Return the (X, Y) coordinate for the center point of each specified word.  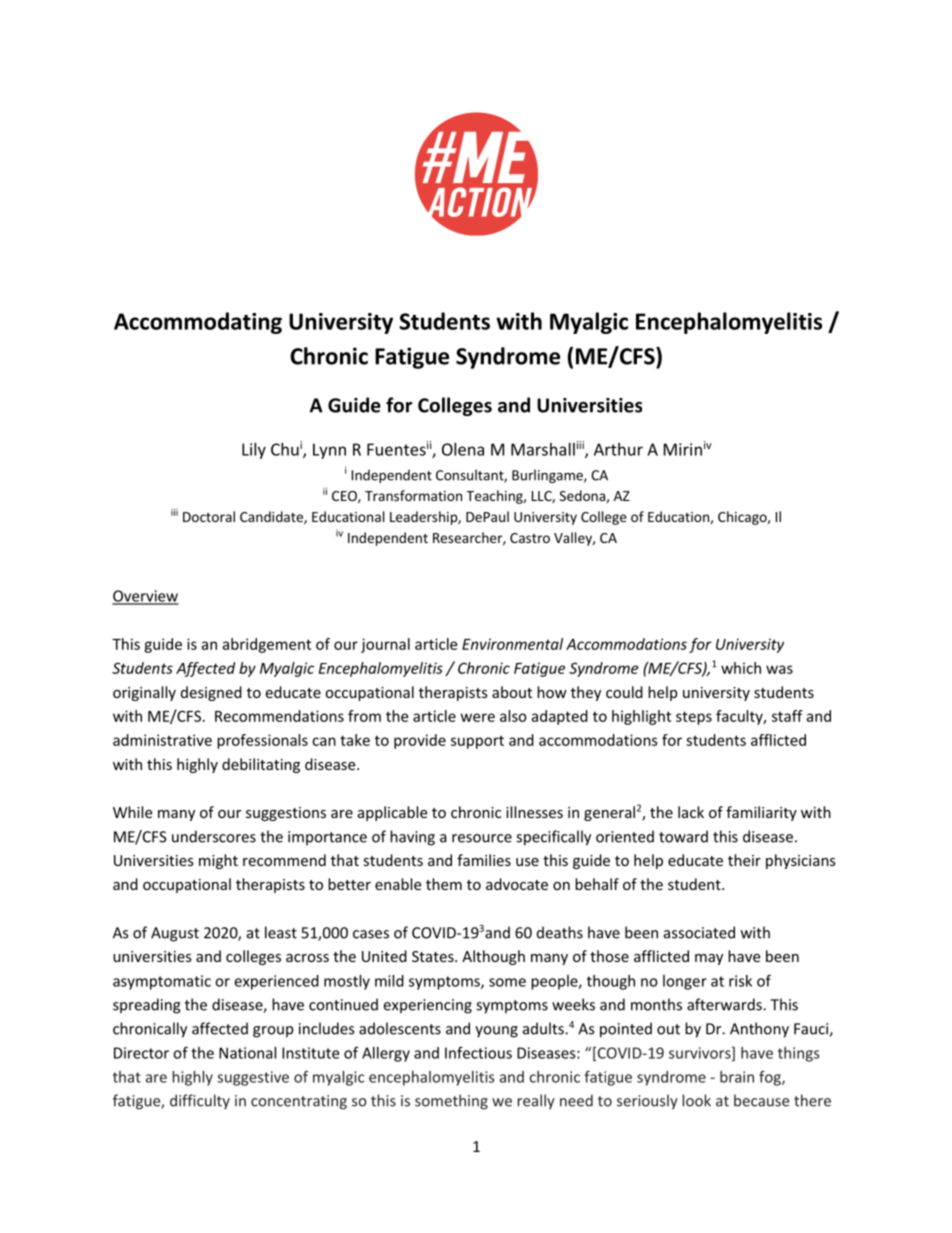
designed (211, 693)
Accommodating (198, 323)
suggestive (253, 1078)
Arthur (618, 449)
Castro (530, 538)
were (478, 717)
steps (694, 718)
